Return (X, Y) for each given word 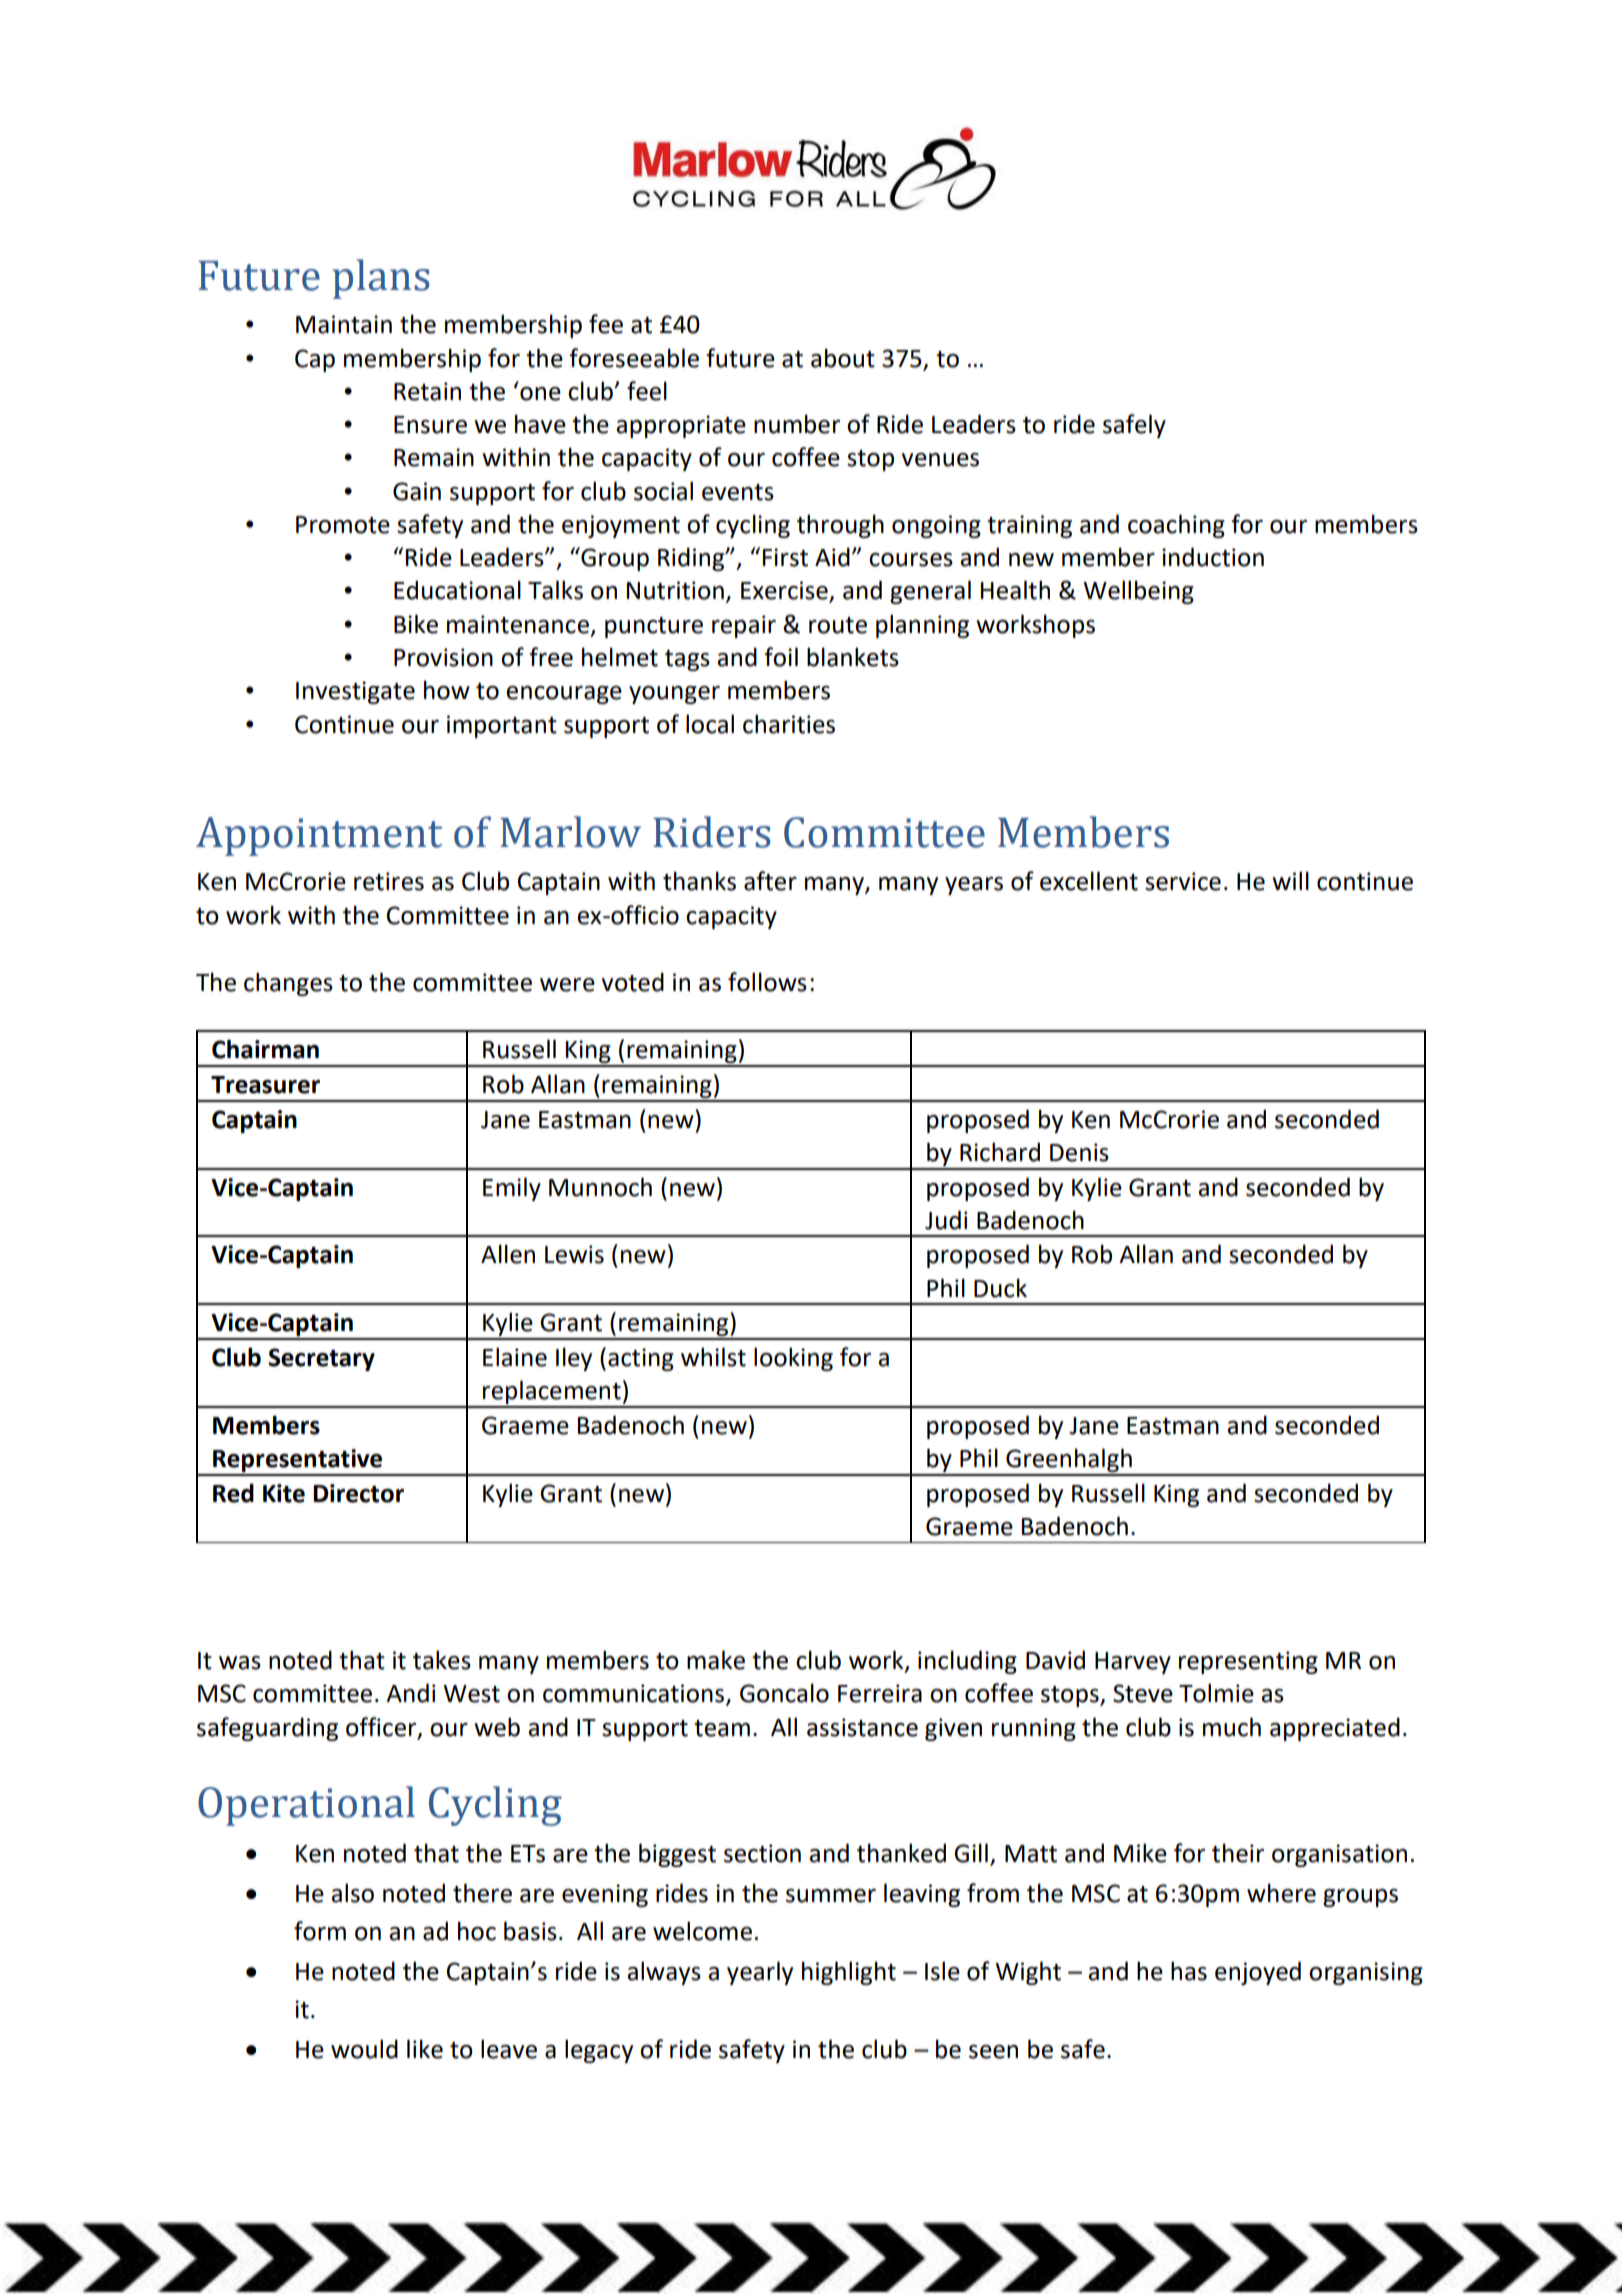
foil (781, 657)
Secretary (321, 1359)
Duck (1000, 1288)
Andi (411, 1693)
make (716, 1660)
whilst (713, 1357)
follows (767, 982)
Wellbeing (1138, 592)
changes (288, 984)
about (843, 358)
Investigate (355, 692)
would (364, 2049)
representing (1248, 1662)
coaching (1176, 526)
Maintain (344, 324)
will (1290, 880)
